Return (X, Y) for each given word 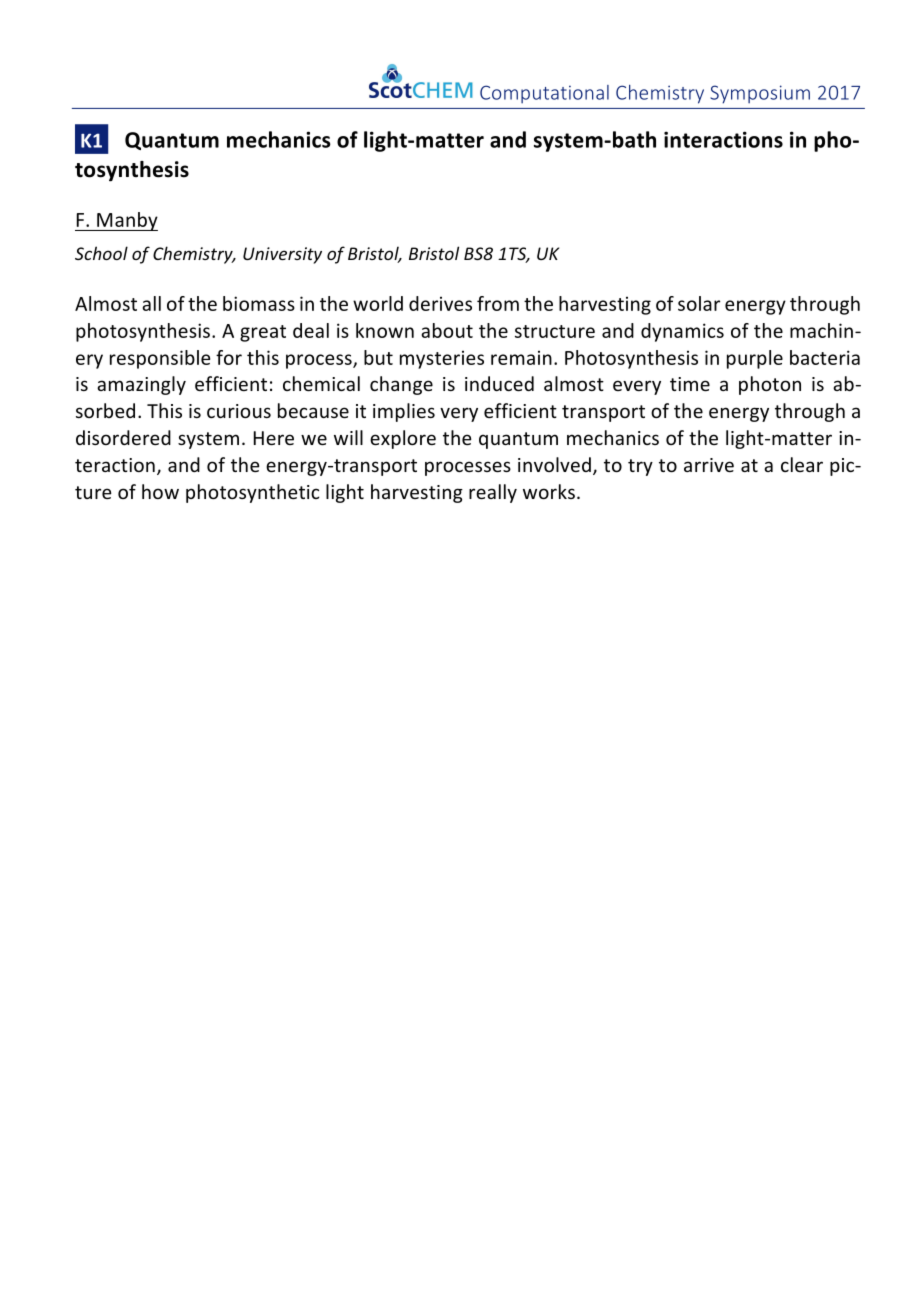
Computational (544, 94)
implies (404, 412)
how (160, 491)
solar (699, 303)
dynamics (682, 332)
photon (770, 385)
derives (440, 303)
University (282, 255)
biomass (259, 303)
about (447, 330)
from (498, 303)
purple (755, 359)
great (263, 333)
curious (239, 411)
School (101, 253)
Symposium (760, 94)
